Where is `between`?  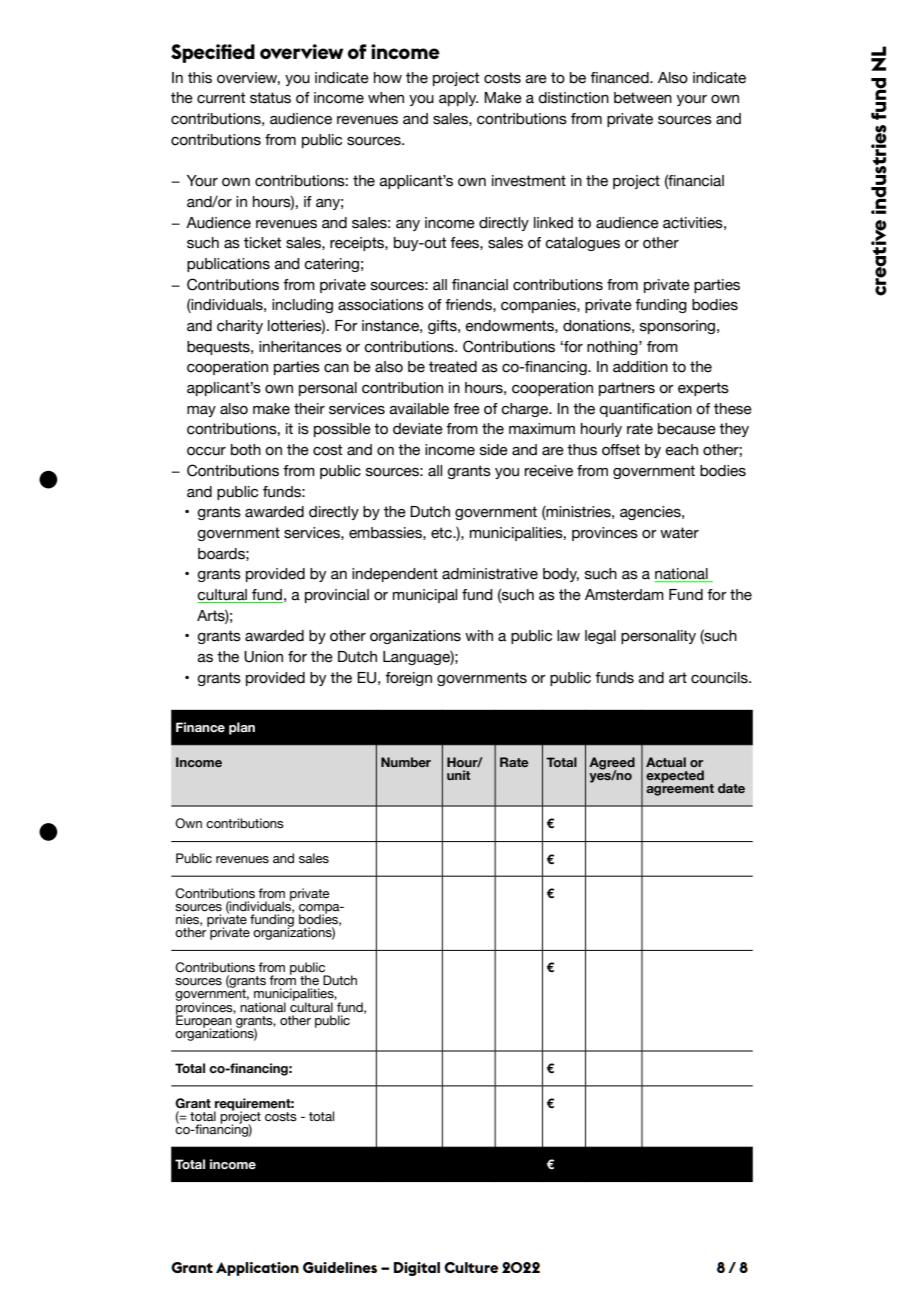
between is located at coordinates (643, 98).
